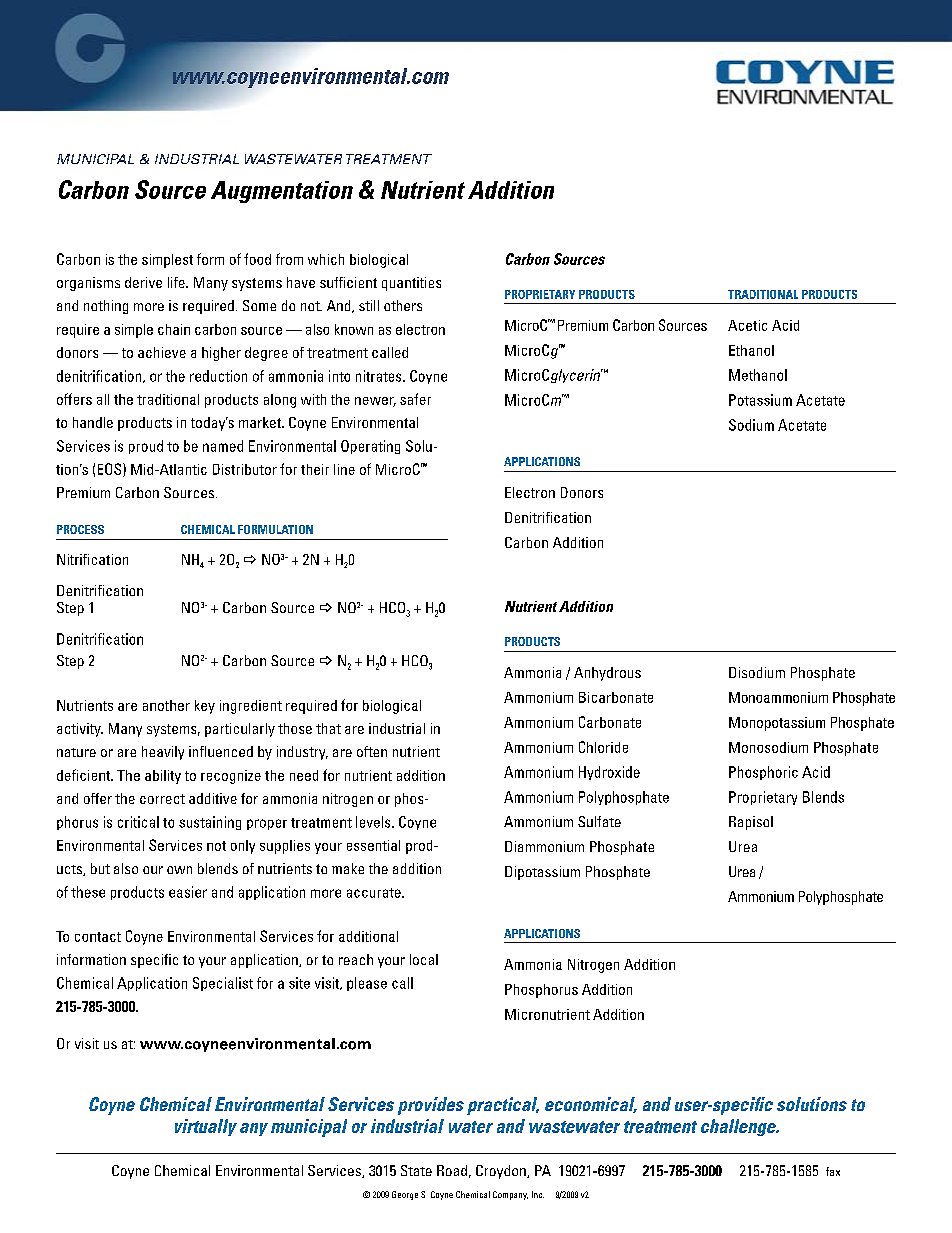  What do you see at coordinates (411, 284) in the document?
I see `quantities` at bounding box center [411, 284].
